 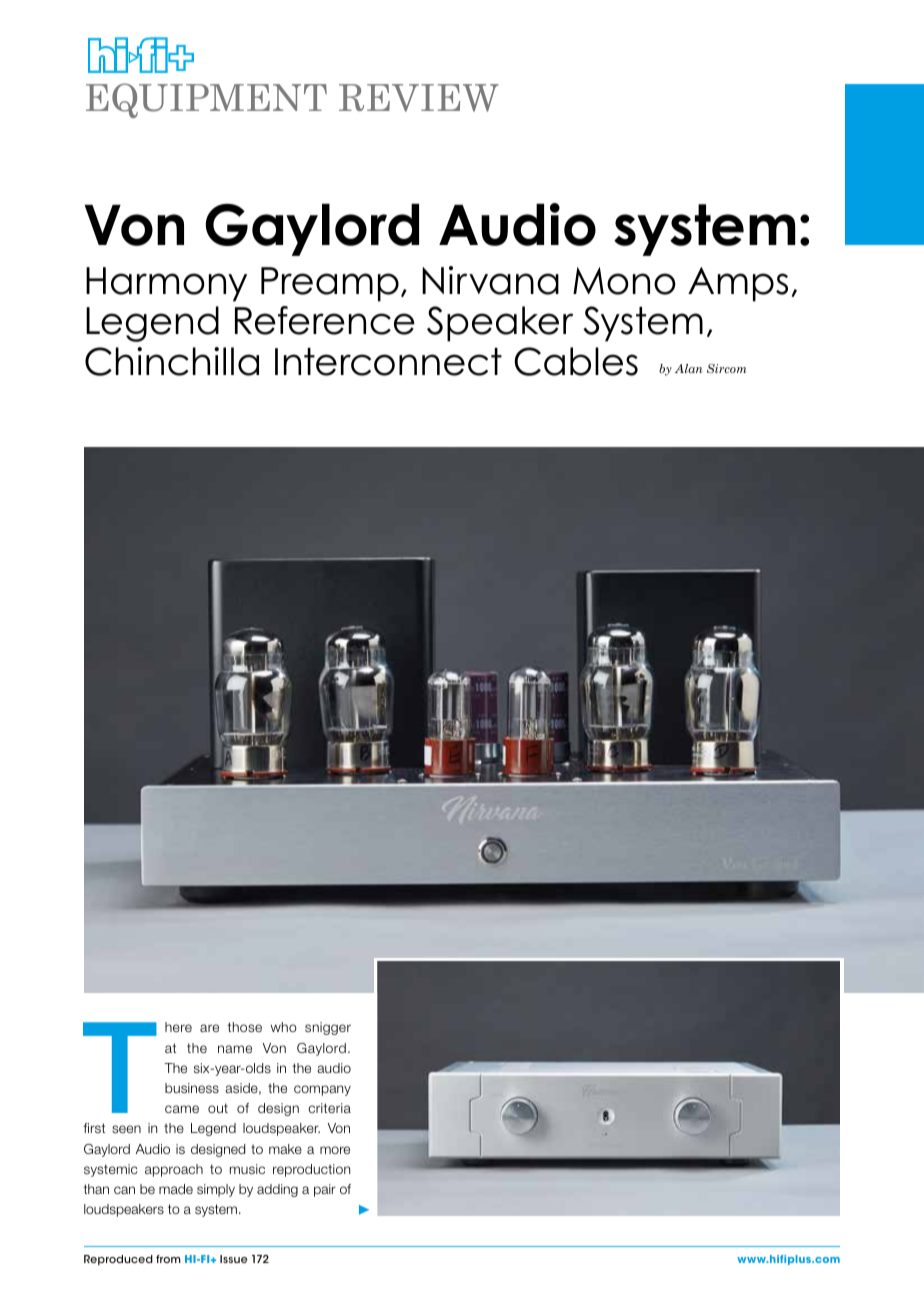 I want to click on Interconnect, so click(x=388, y=362).
